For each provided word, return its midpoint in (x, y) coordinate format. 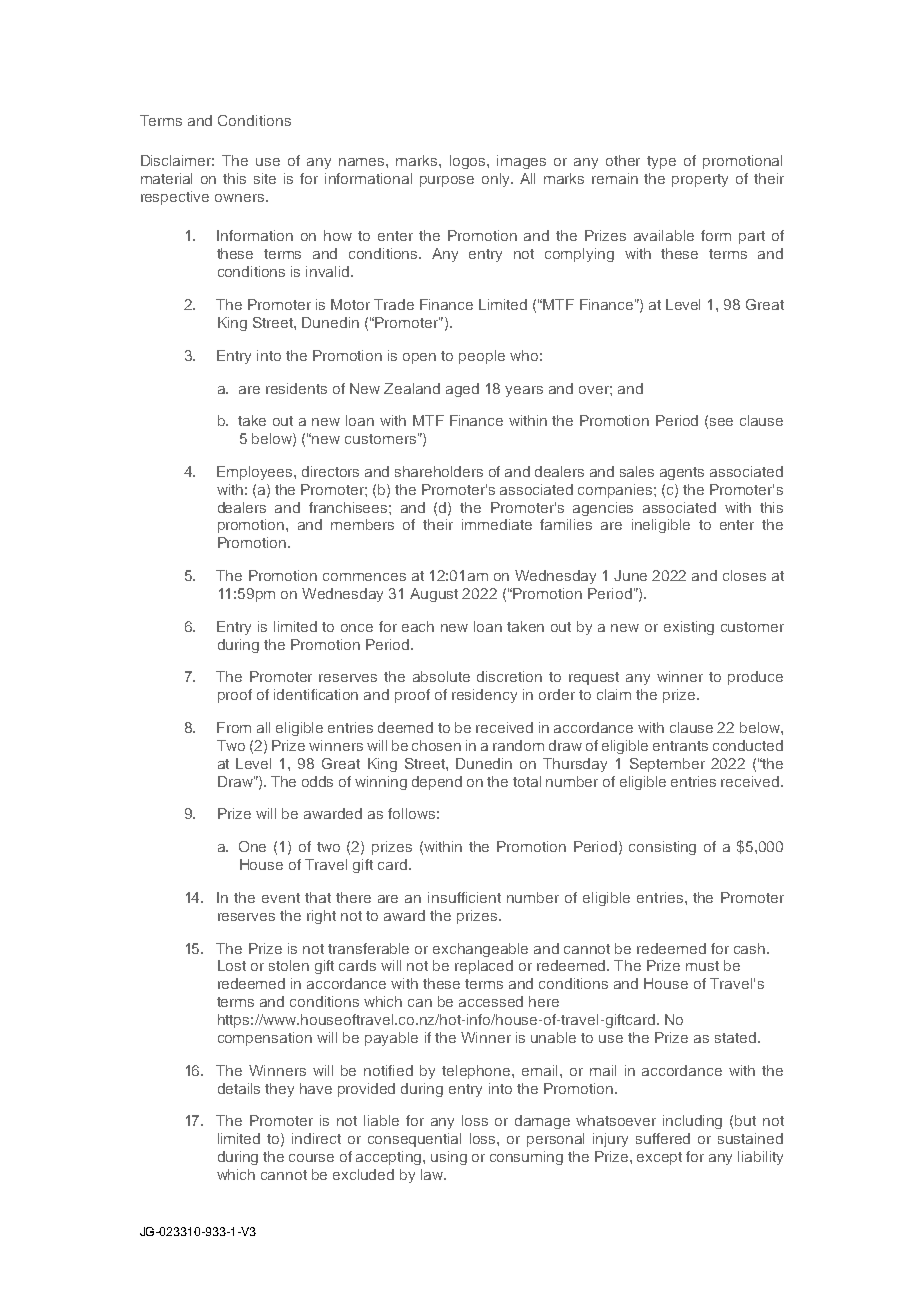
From (234, 727)
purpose (447, 181)
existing (689, 628)
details (239, 1088)
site (265, 178)
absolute (441, 676)
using (449, 1158)
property (700, 180)
